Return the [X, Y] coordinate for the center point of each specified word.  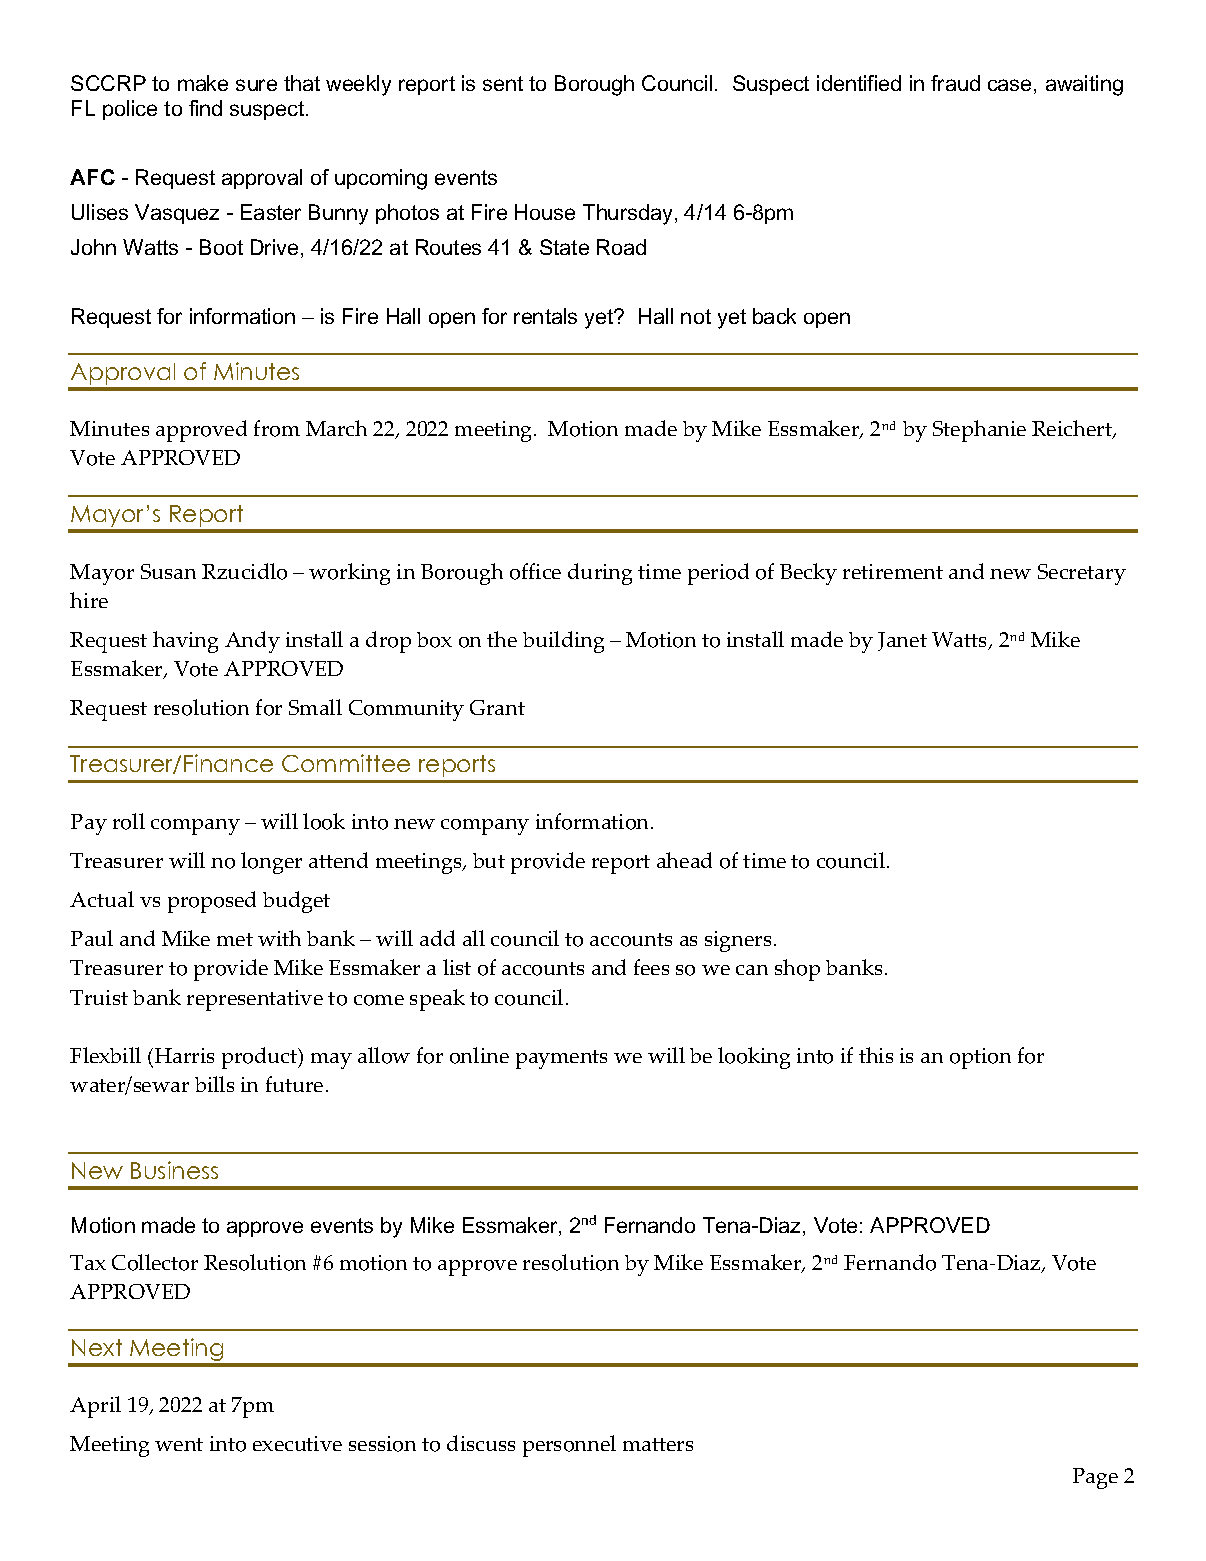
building [563, 642]
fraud [955, 83]
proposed [212, 902]
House [545, 212]
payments [561, 1059]
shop [797, 970]
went [179, 1444]
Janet [902, 641]
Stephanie [979, 431]
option [980, 1058]
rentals [545, 316]
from [277, 428]
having [185, 642]
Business [174, 1170]
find [205, 108]
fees [651, 967]
